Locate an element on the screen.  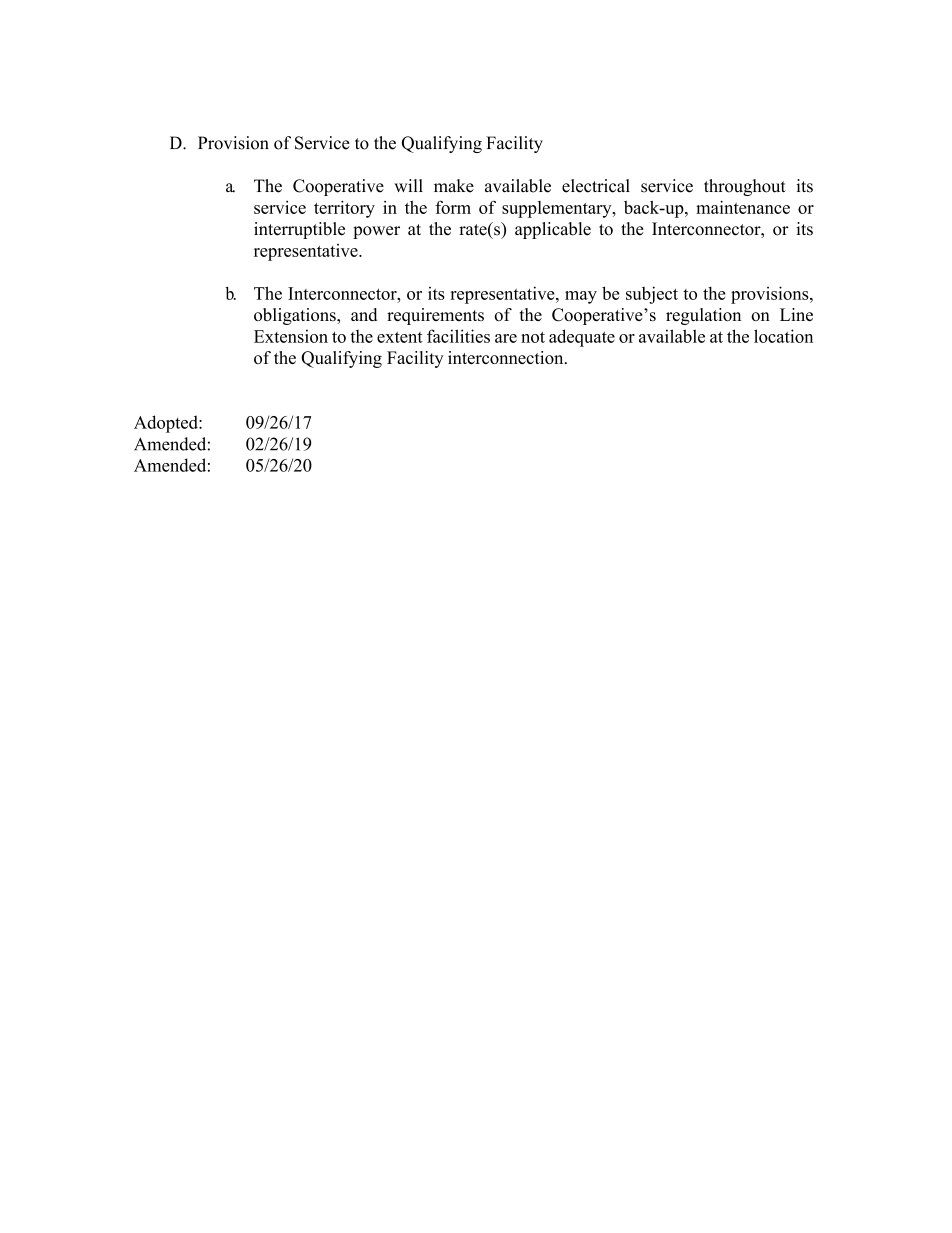
requirements is located at coordinates (435, 316).
